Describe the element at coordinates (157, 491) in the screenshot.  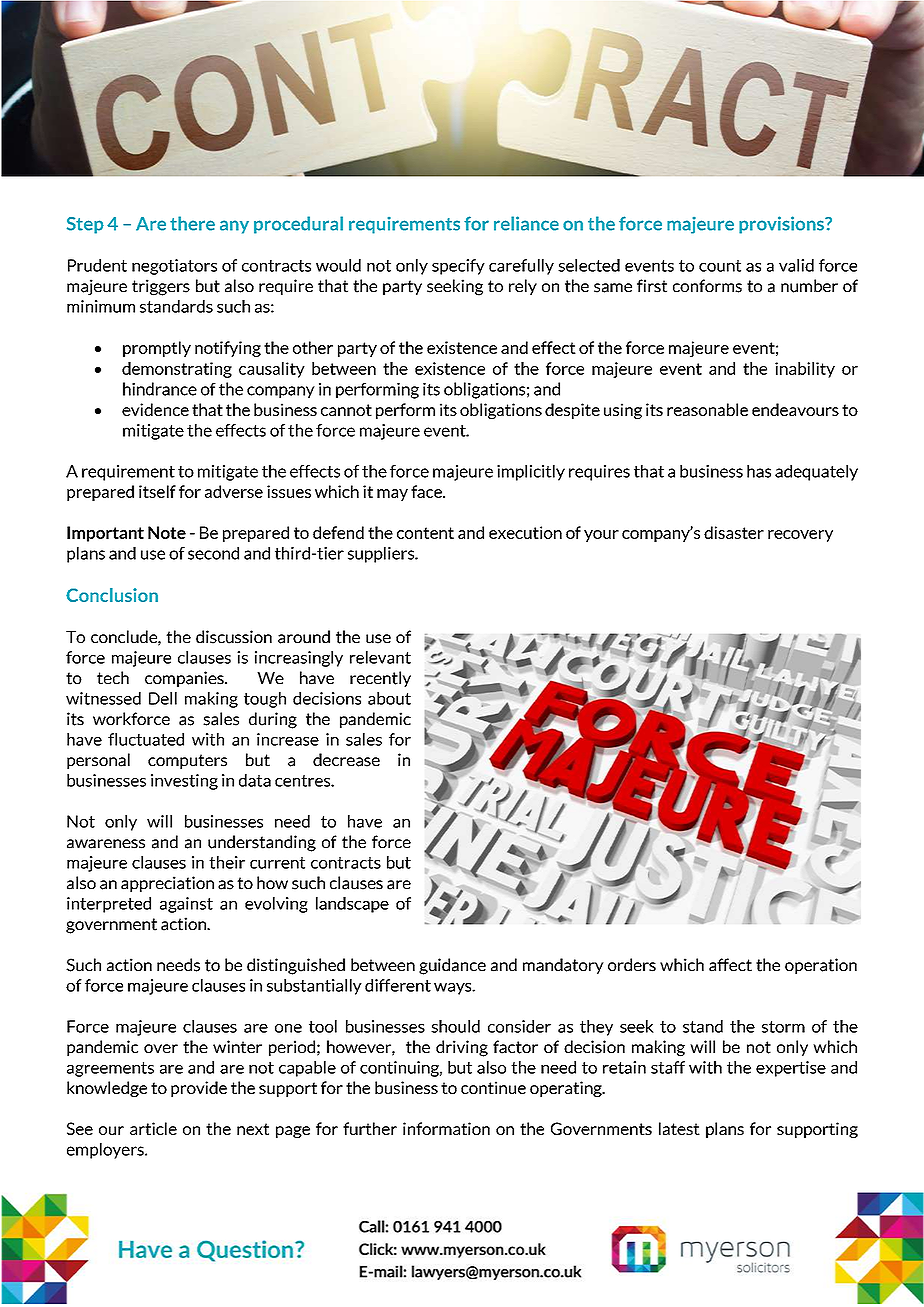
I see `itself` at that location.
